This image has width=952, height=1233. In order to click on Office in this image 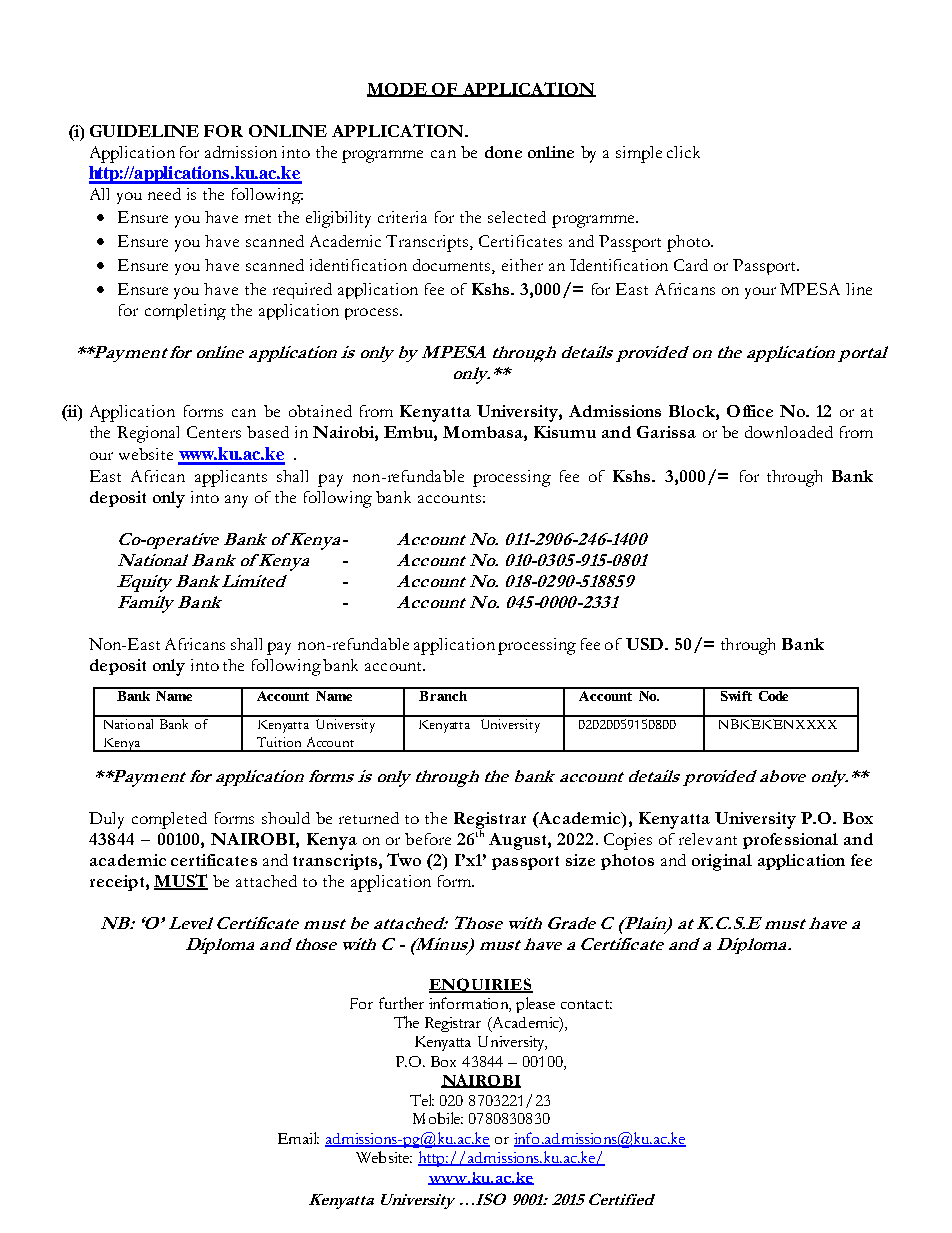, I will do `click(750, 411)`.
